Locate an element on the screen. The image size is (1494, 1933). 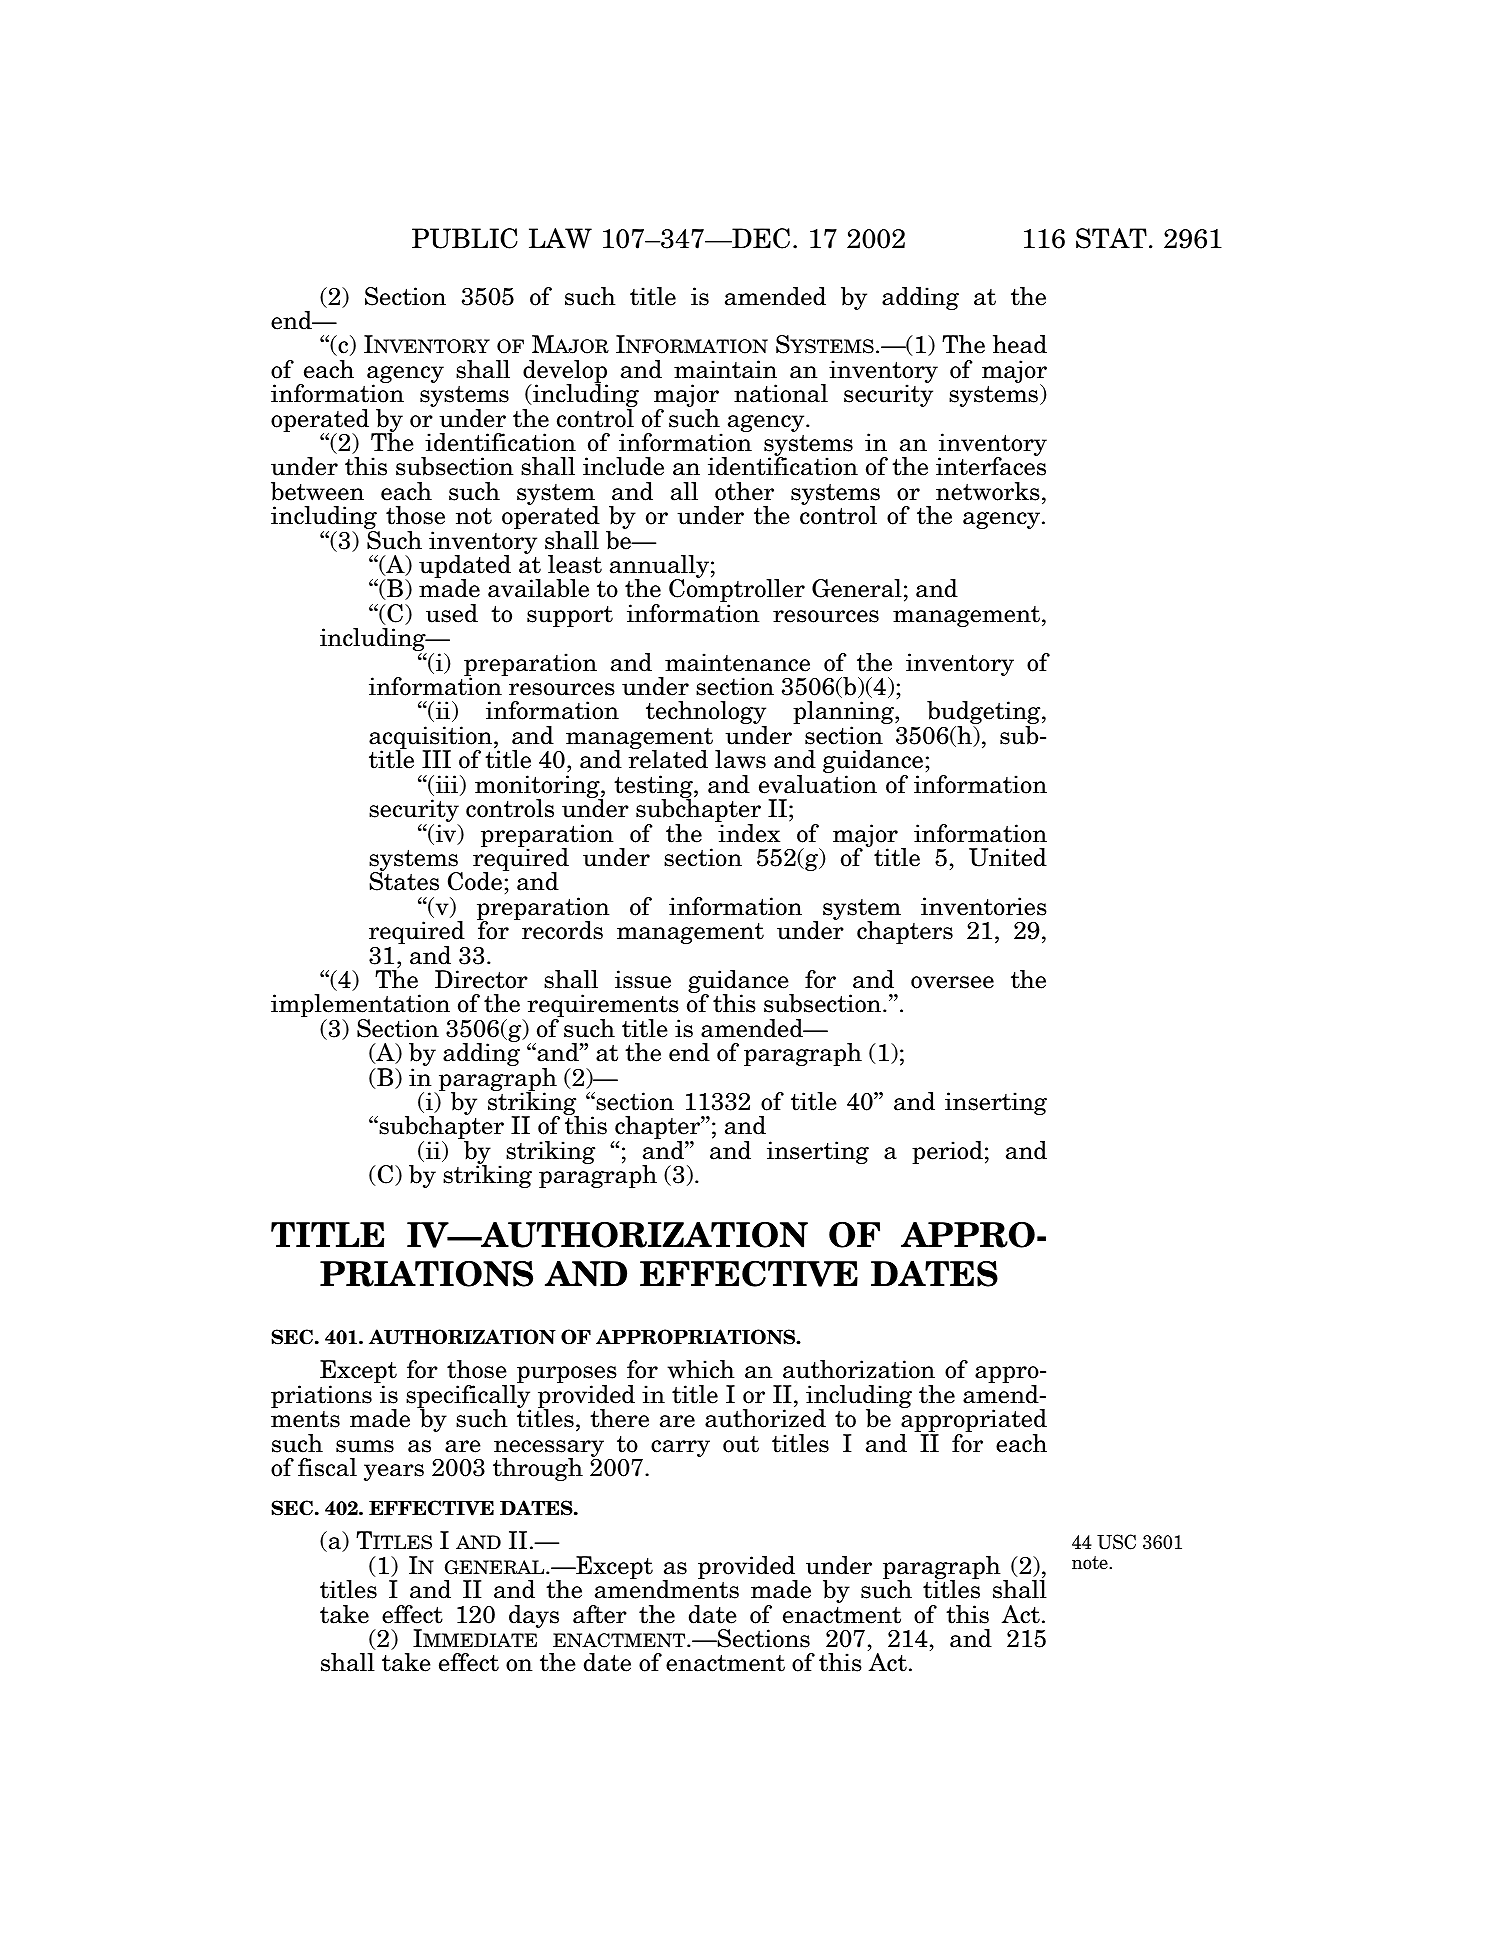
maintain is located at coordinates (725, 369).
